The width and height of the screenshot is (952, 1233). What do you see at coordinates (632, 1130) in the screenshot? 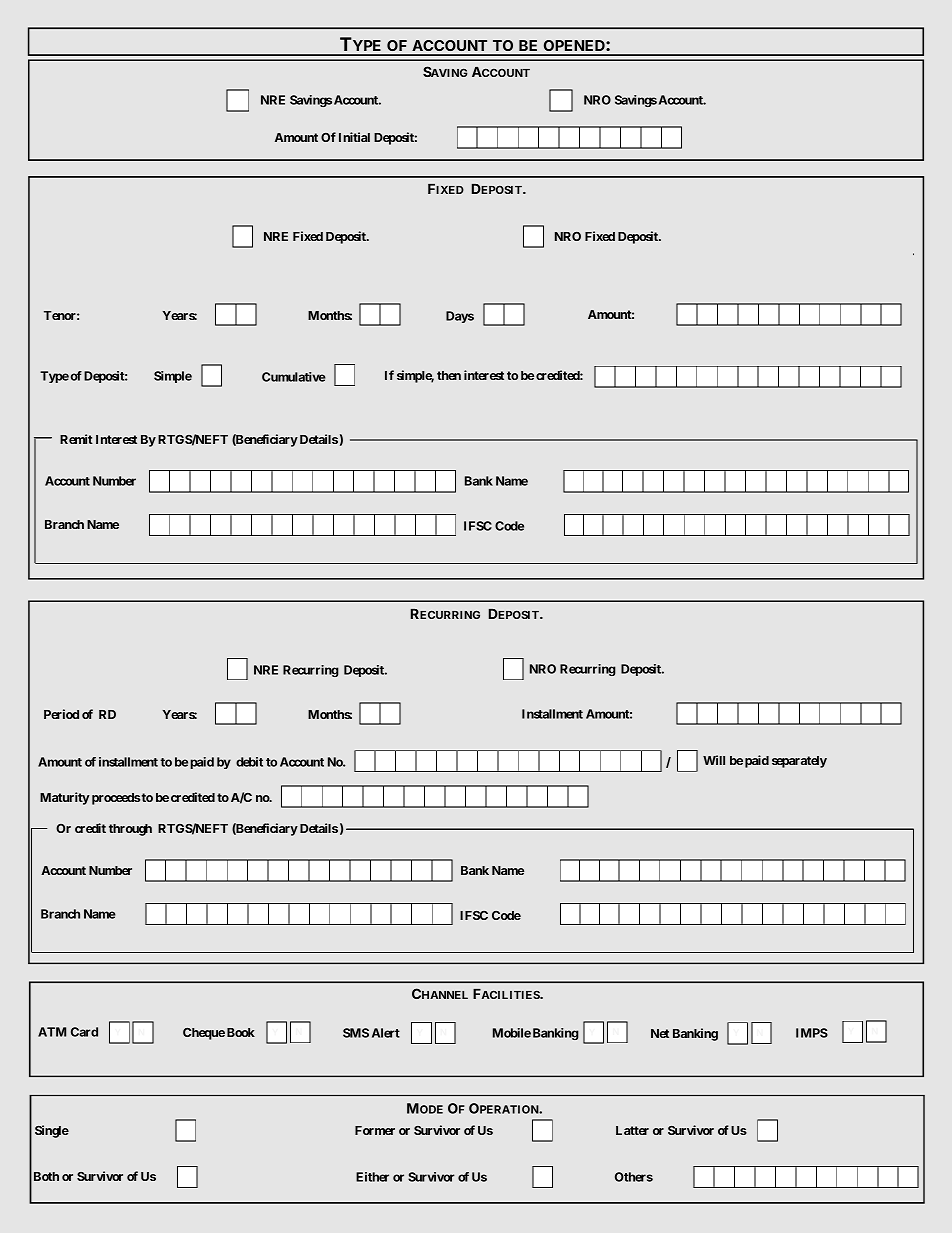
I see `Latter` at bounding box center [632, 1130].
